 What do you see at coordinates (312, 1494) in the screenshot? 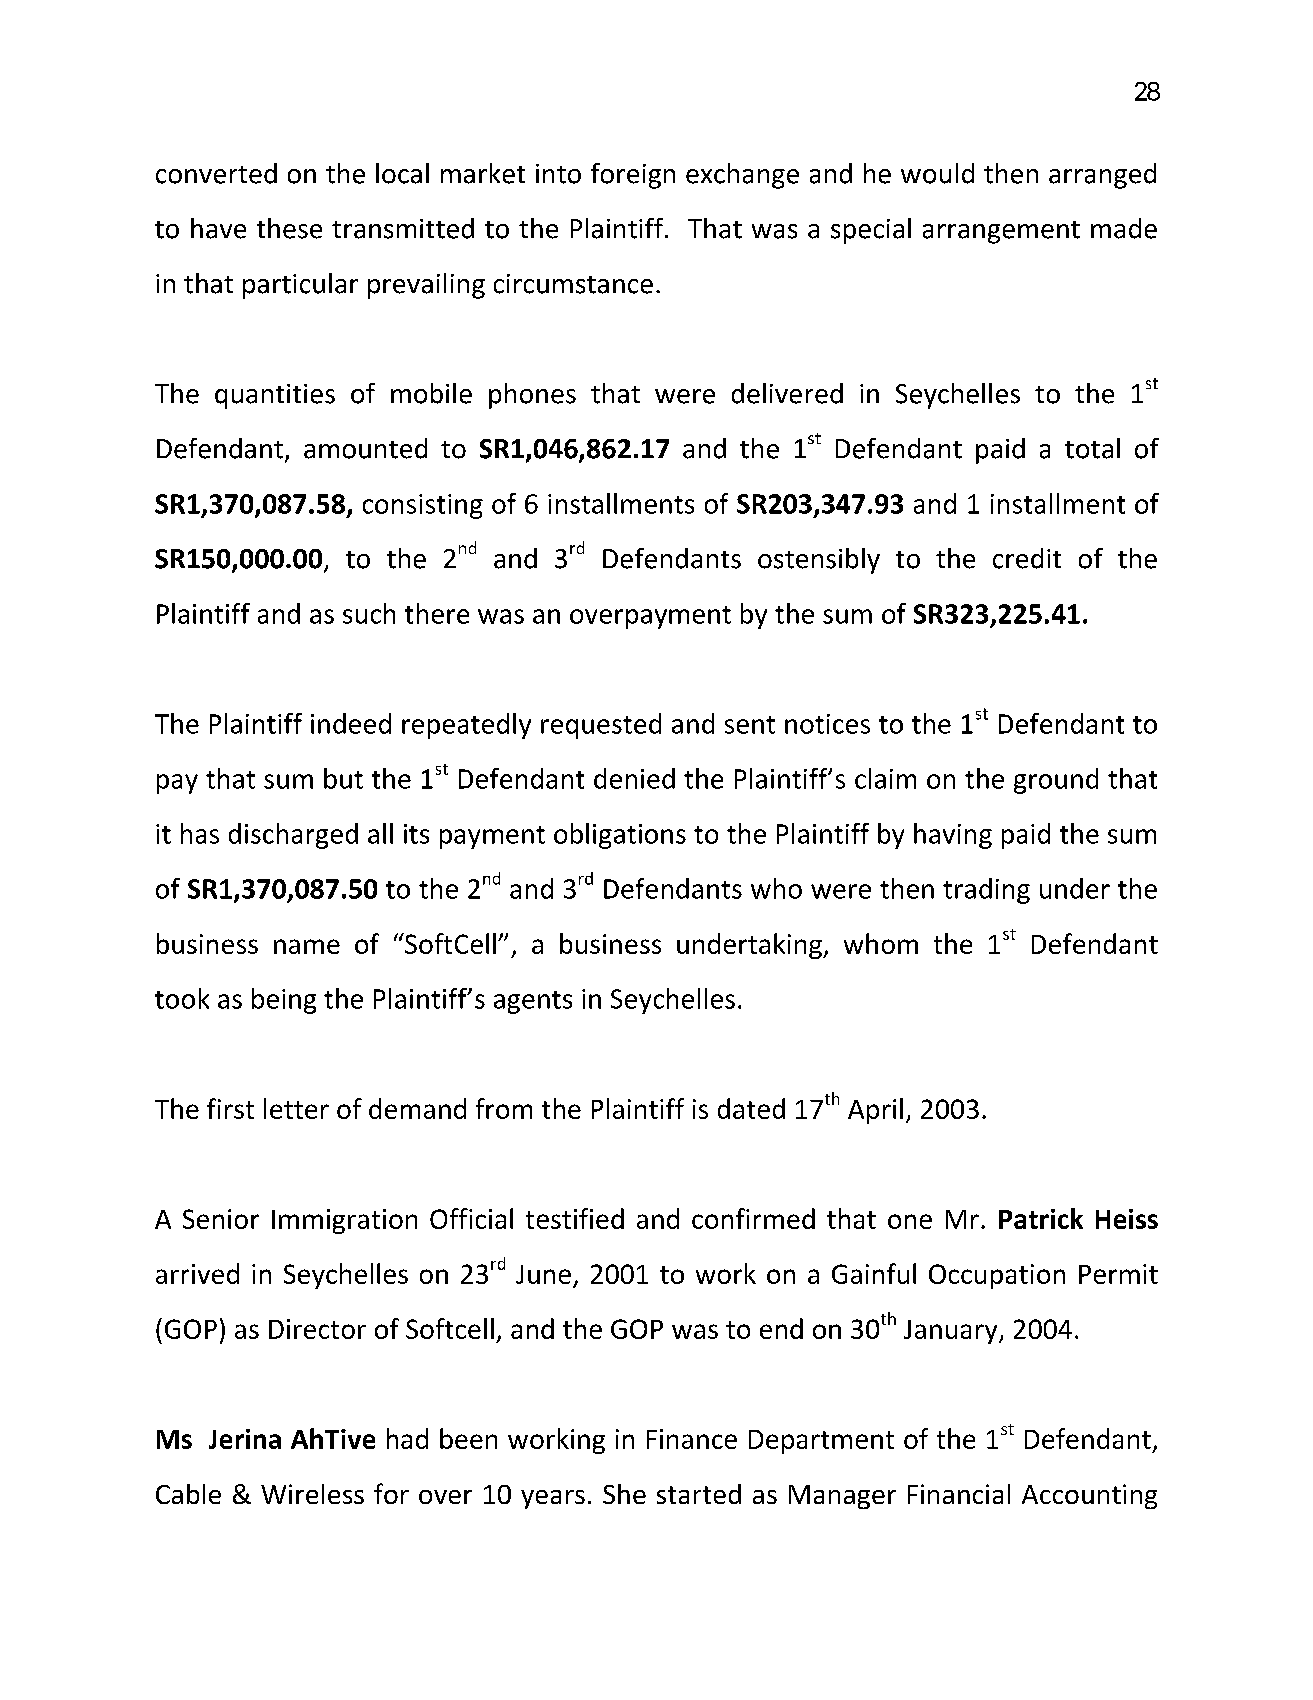
I see `Wireless` at bounding box center [312, 1494].
